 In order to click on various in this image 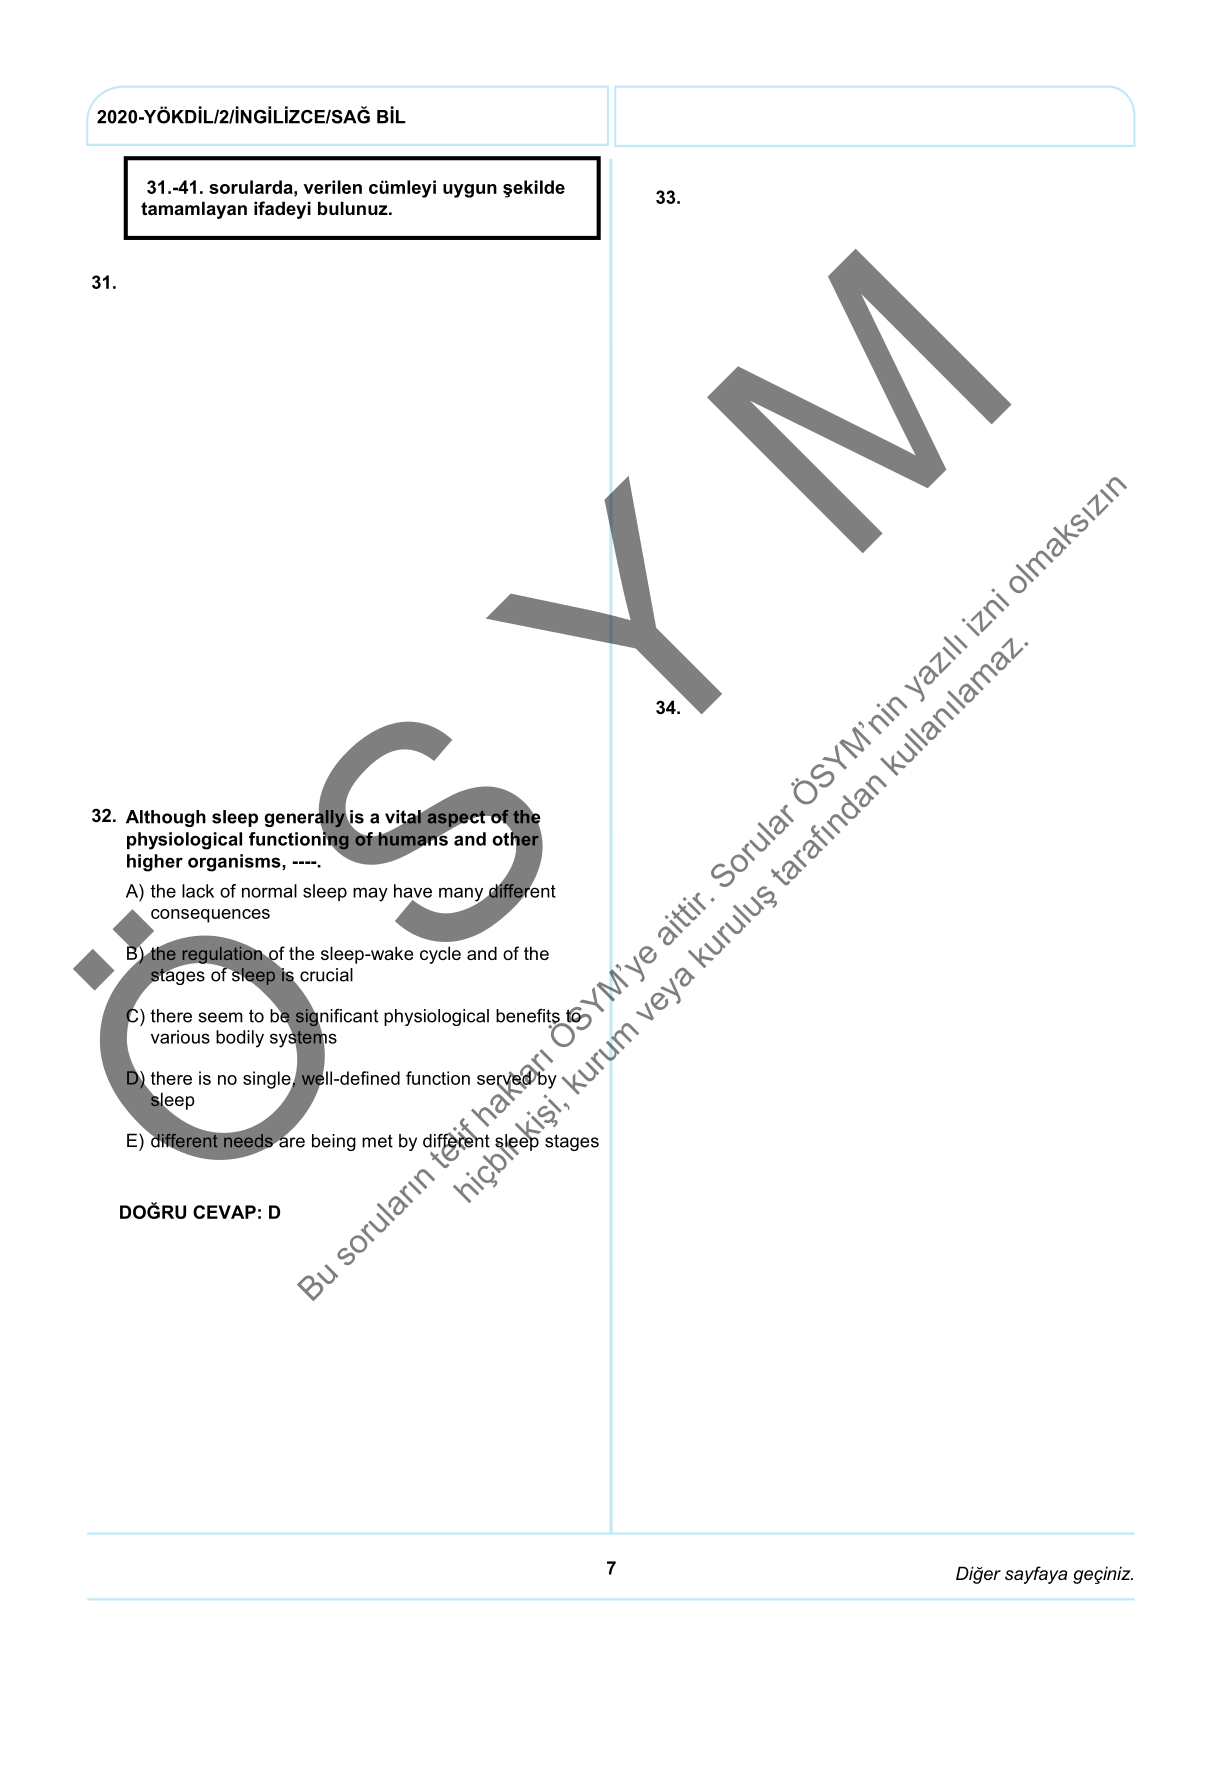, I will do `click(180, 1037)`.
